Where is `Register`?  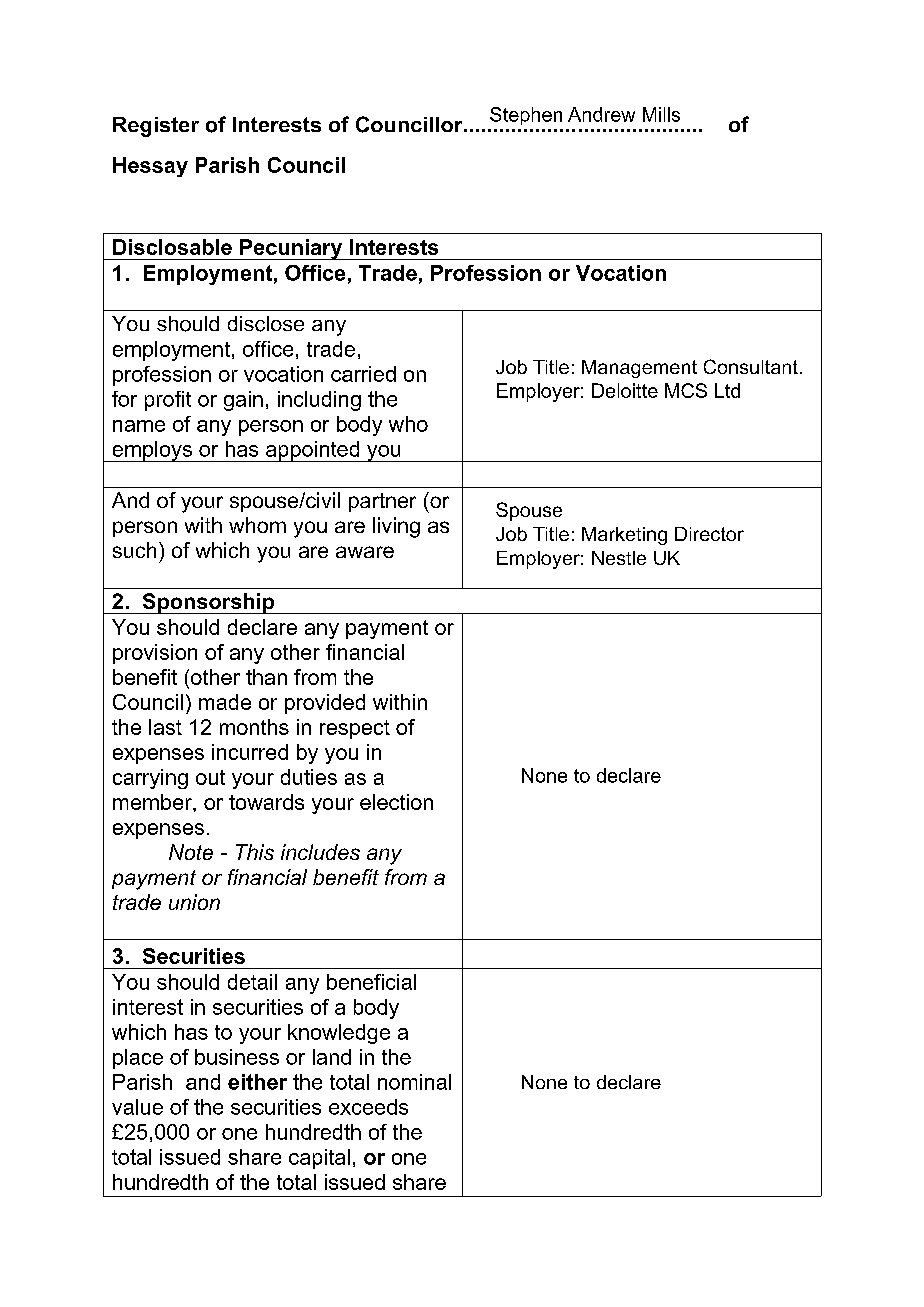
Register is located at coordinates (156, 127).
